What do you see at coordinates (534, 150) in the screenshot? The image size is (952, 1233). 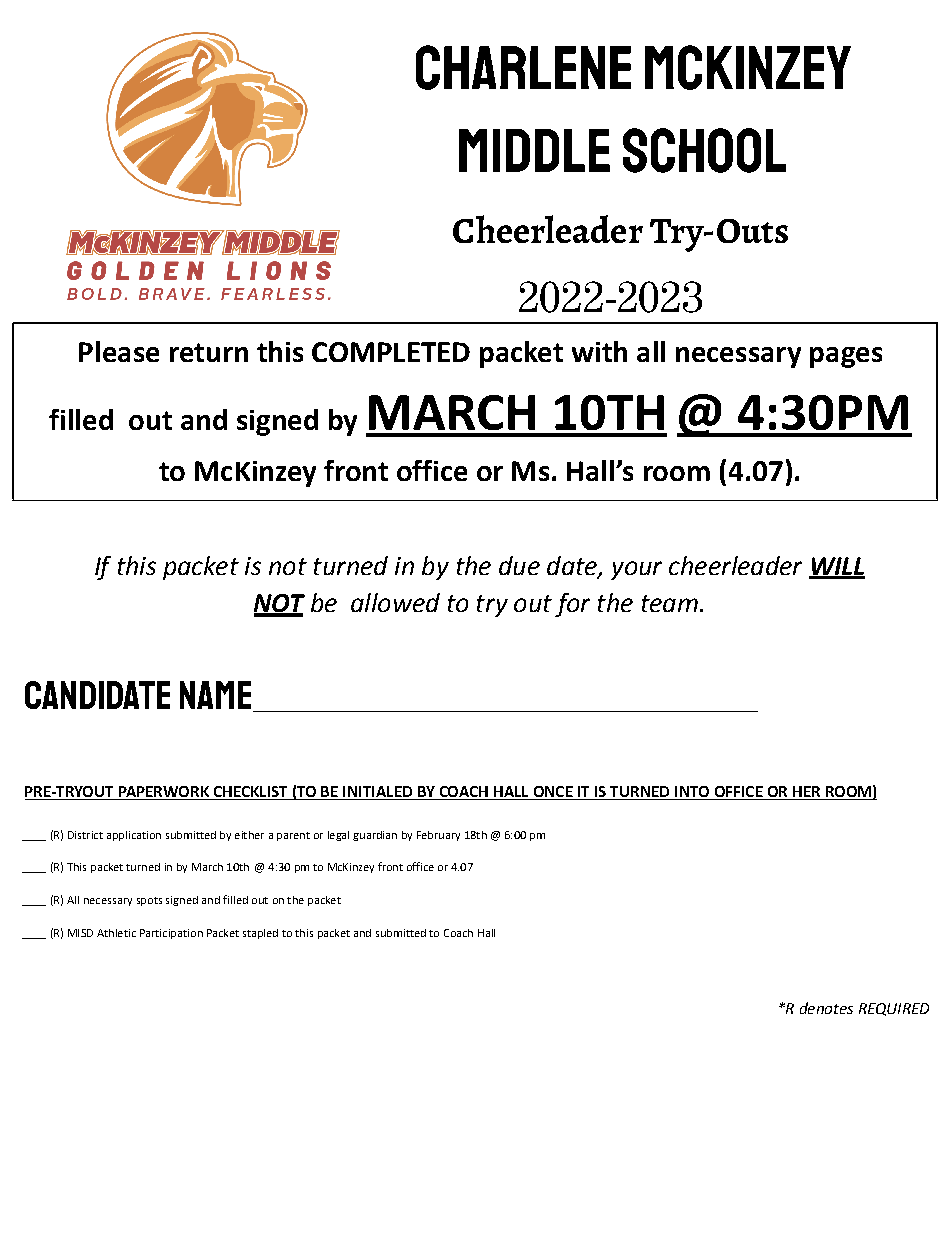 I see `Middle` at bounding box center [534, 150].
